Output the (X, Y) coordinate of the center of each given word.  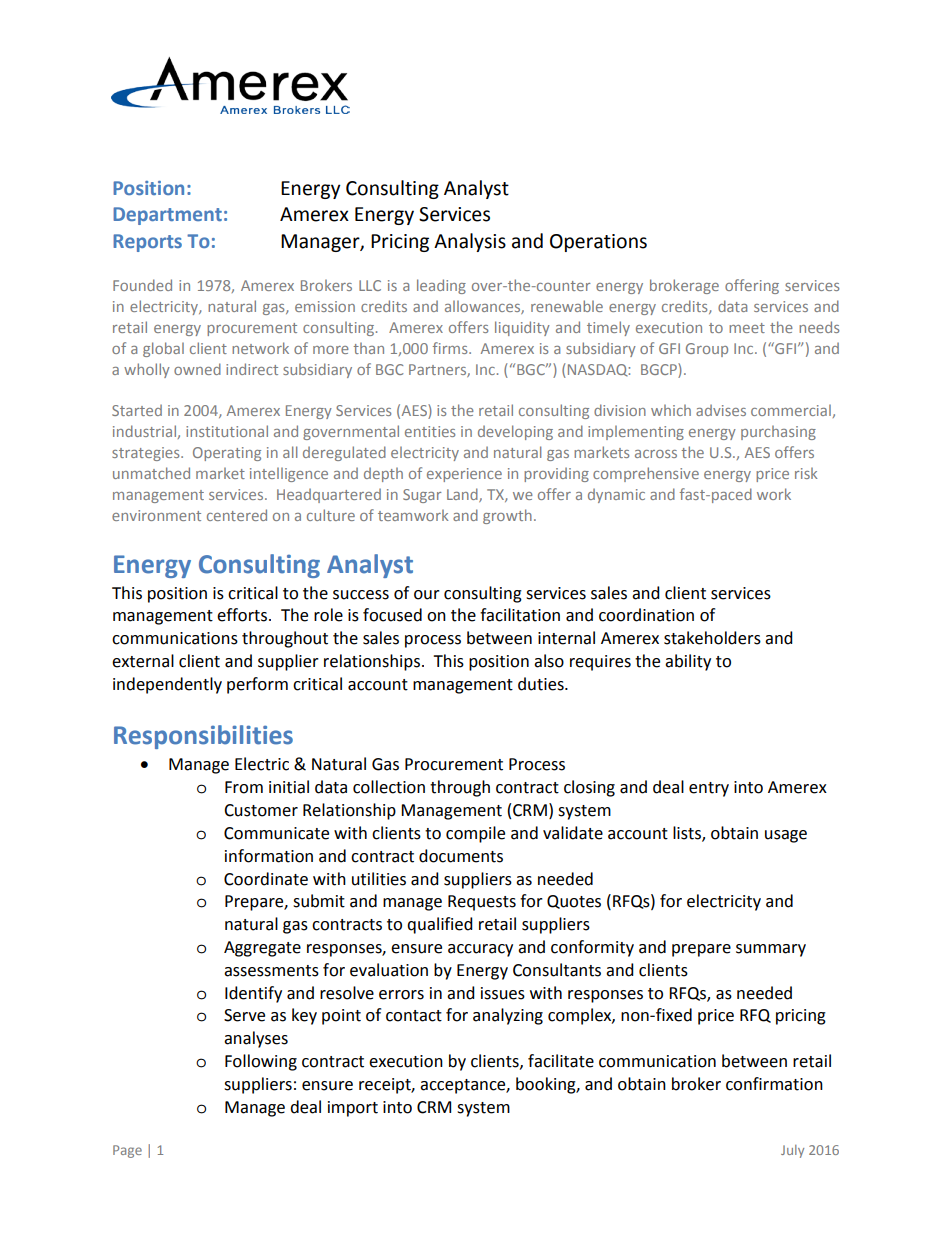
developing (515, 432)
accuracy (480, 950)
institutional (227, 431)
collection (389, 787)
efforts (243, 615)
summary (771, 950)
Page (127, 1151)
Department (167, 216)
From (244, 787)
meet (747, 328)
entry (709, 789)
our (427, 595)
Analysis (470, 242)
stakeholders (712, 638)
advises (721, 410)
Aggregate (262, 949)
